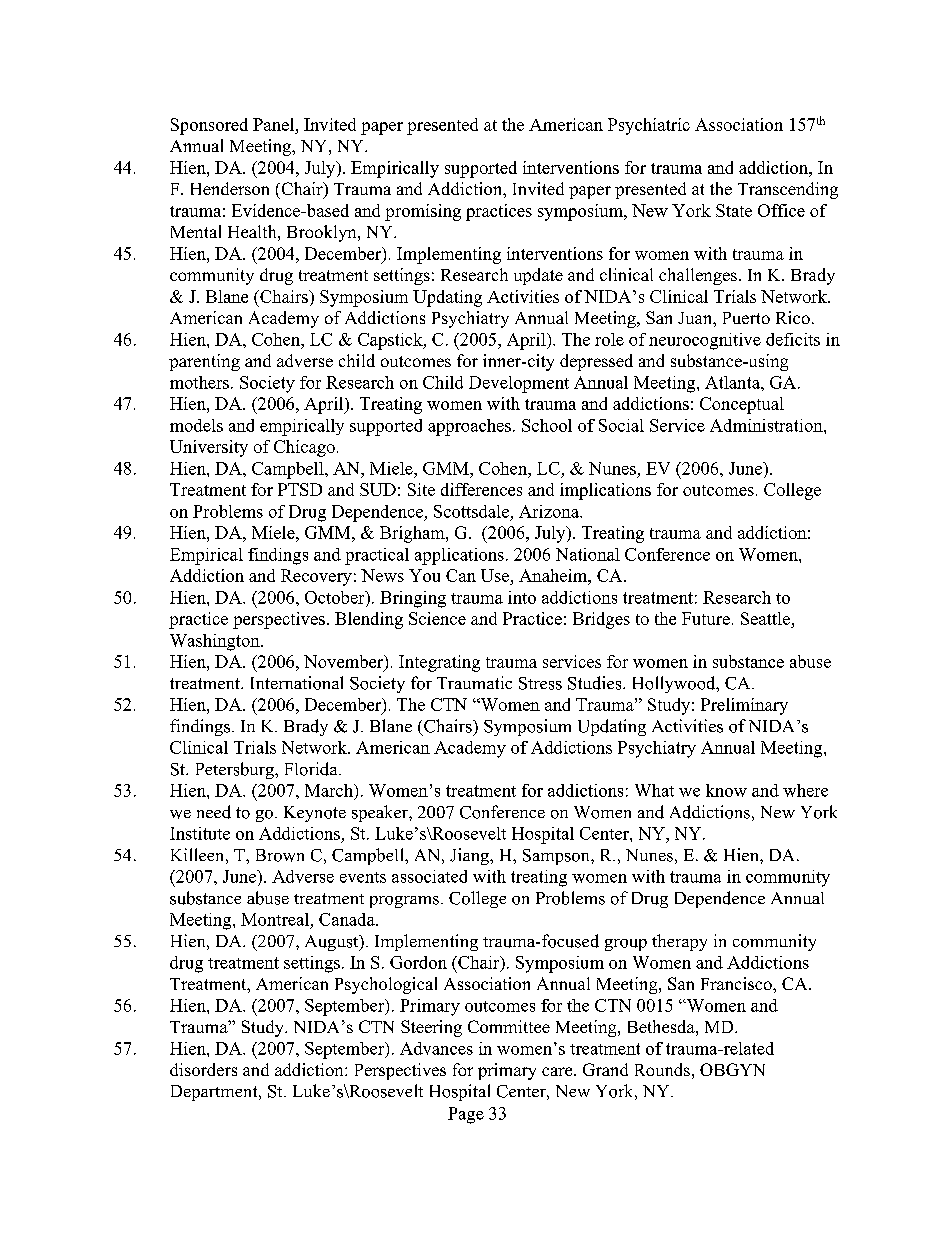  I want to click on OBGYN, so click(732, 1069).
